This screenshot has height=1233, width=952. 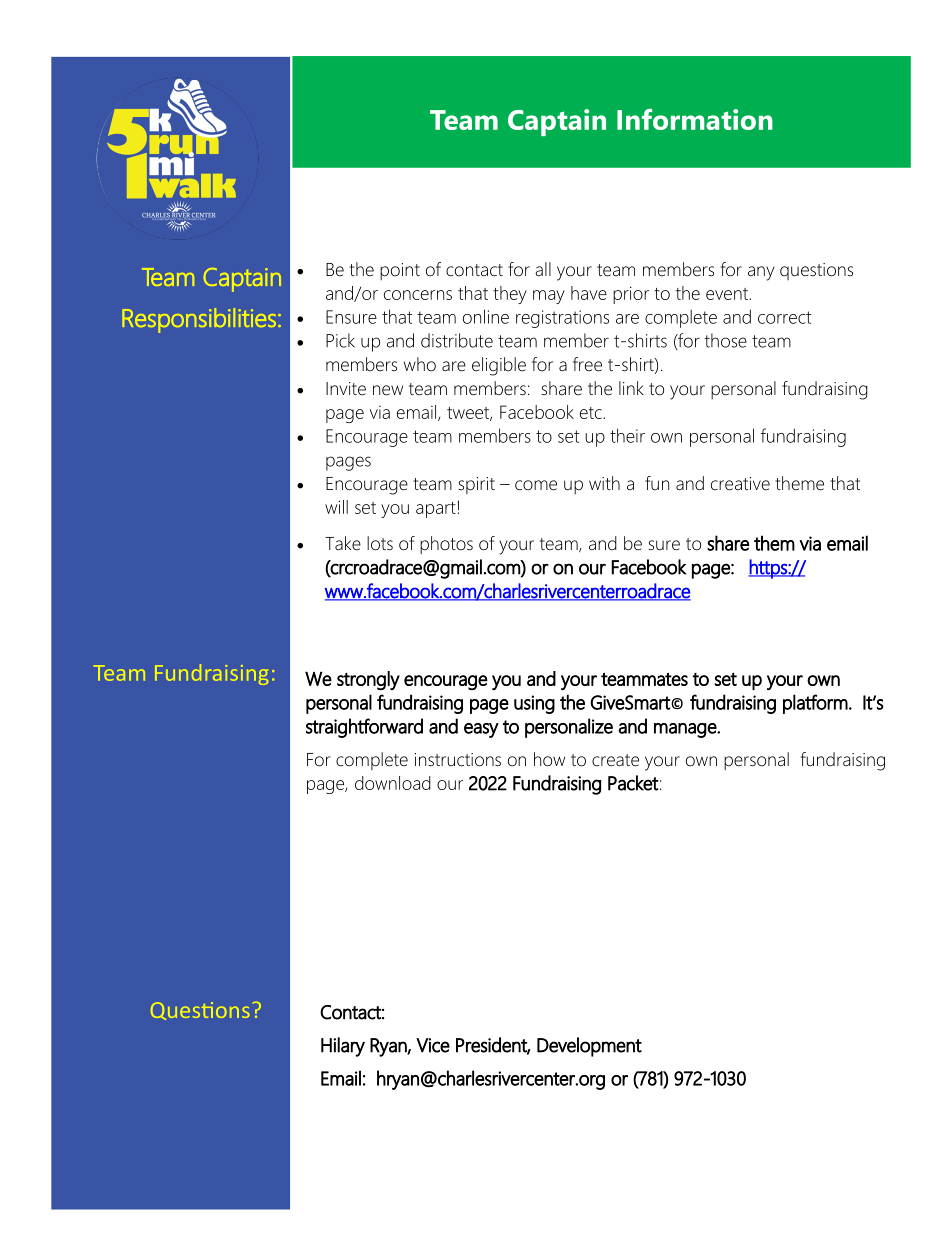 What do you see at coordinates (343, 1047) in the screenshot?
I see `Hilary` at bounding box center [343, 1047].
